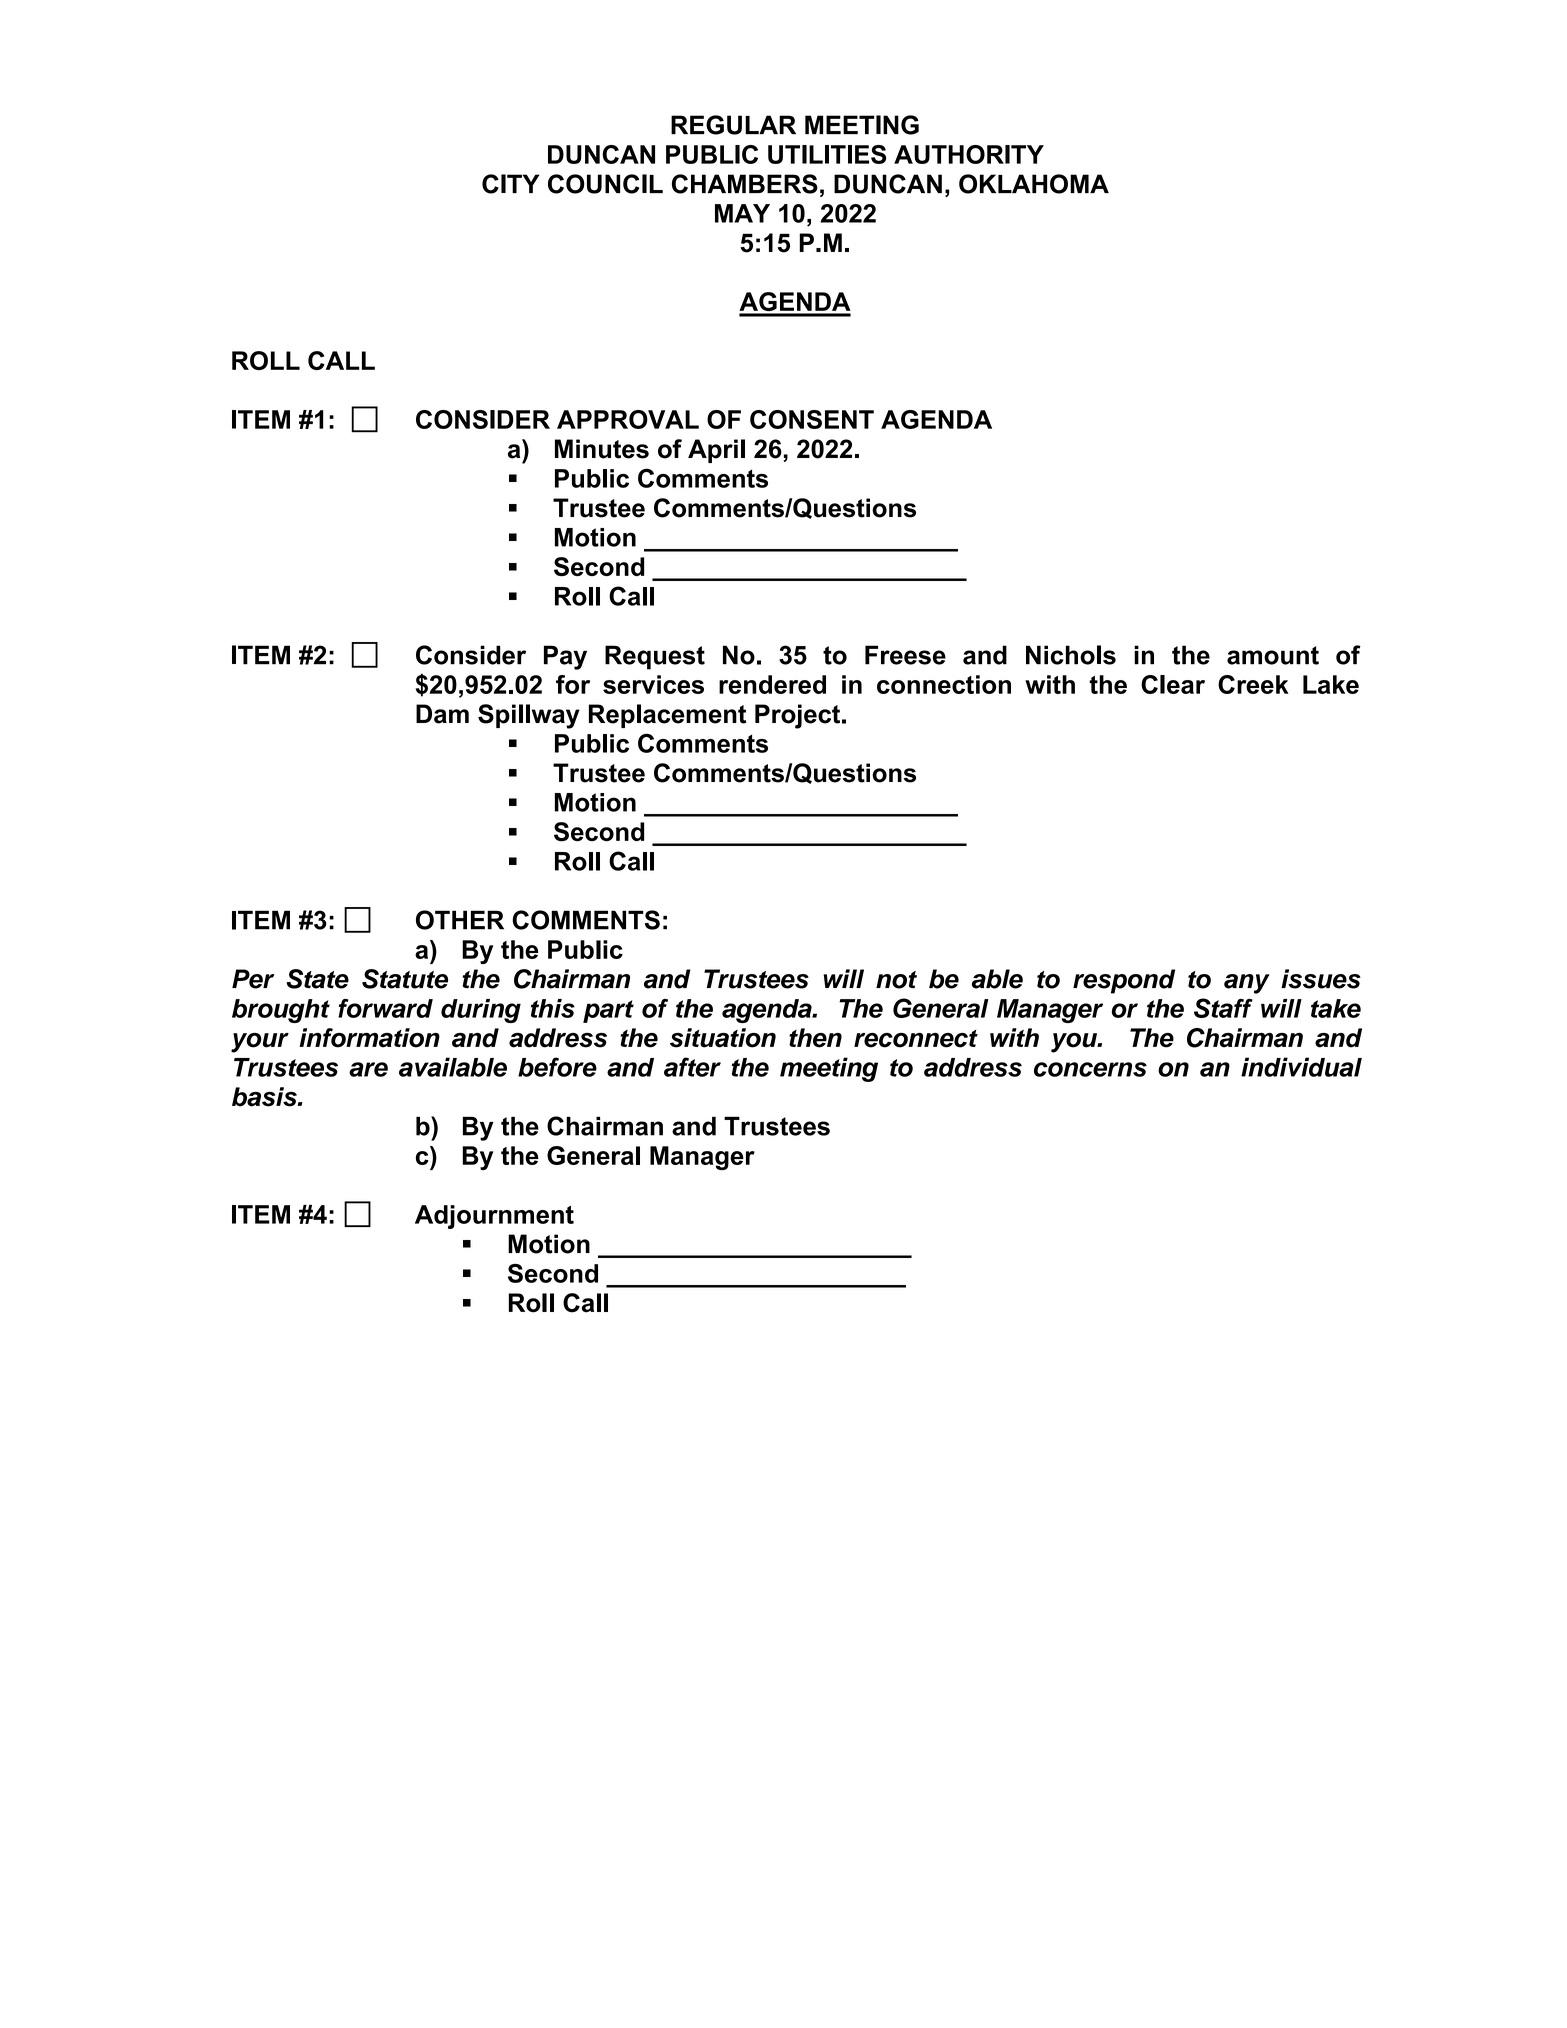  Describe the element at coordinates (511, 184) in the document. I see `CITY` at that location.
